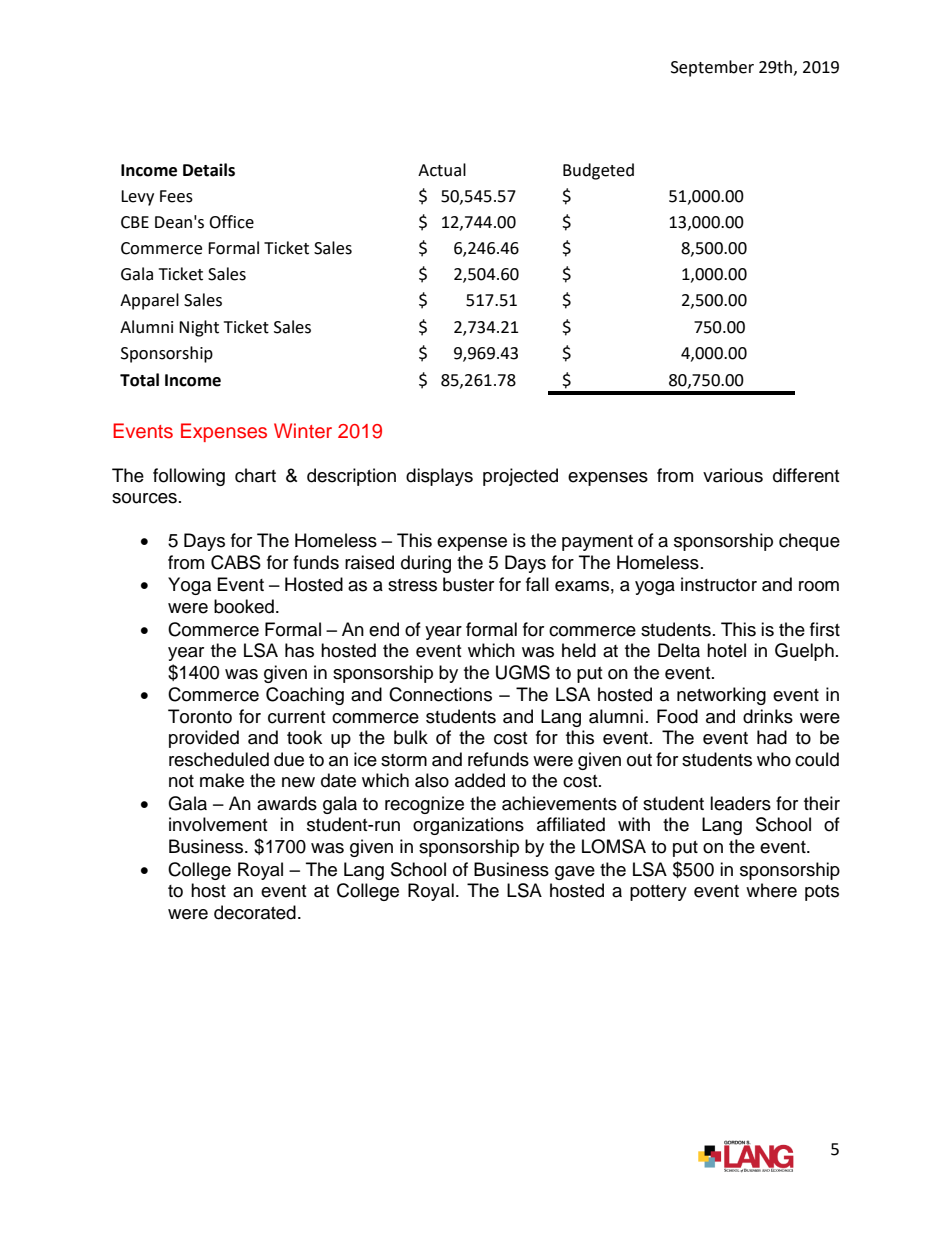 The image size is (952, 1233). Describe the element at coordinates (209, 170) in the page. I see `Details` at that location.
